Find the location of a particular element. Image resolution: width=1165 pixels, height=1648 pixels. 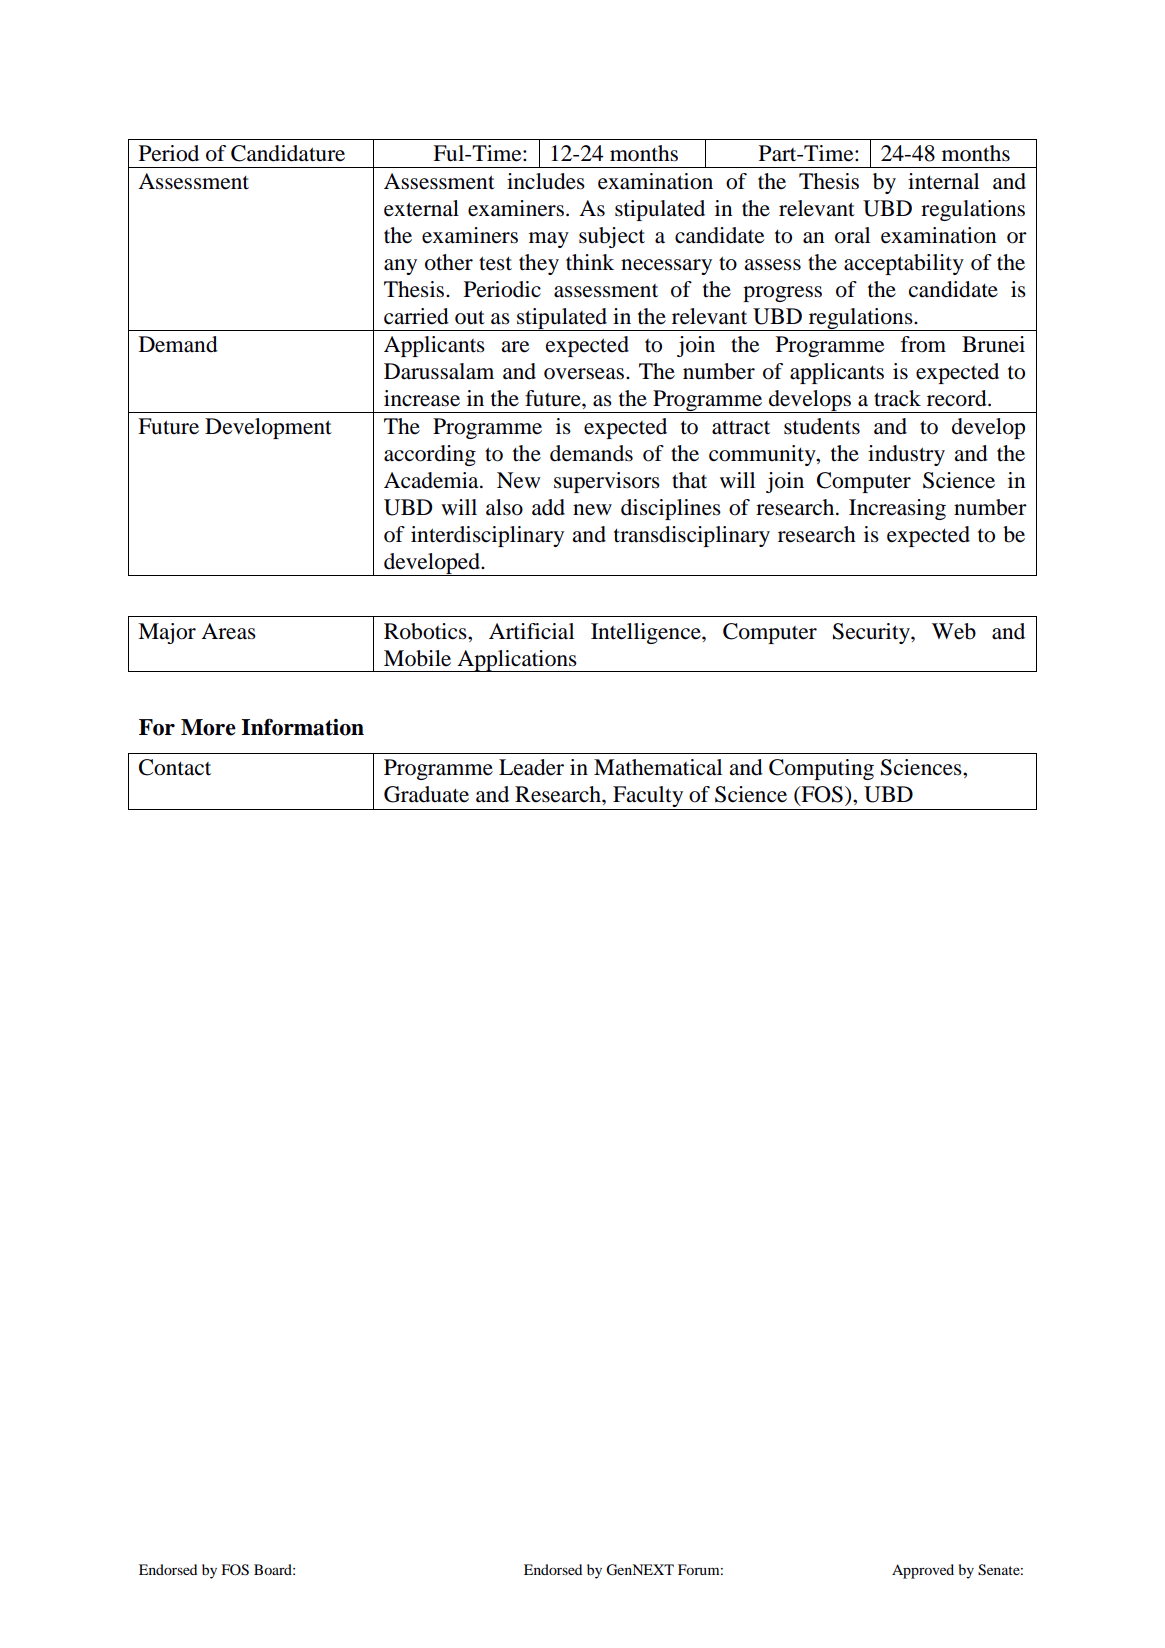

Graduate is located at coordinates (426, 794).
